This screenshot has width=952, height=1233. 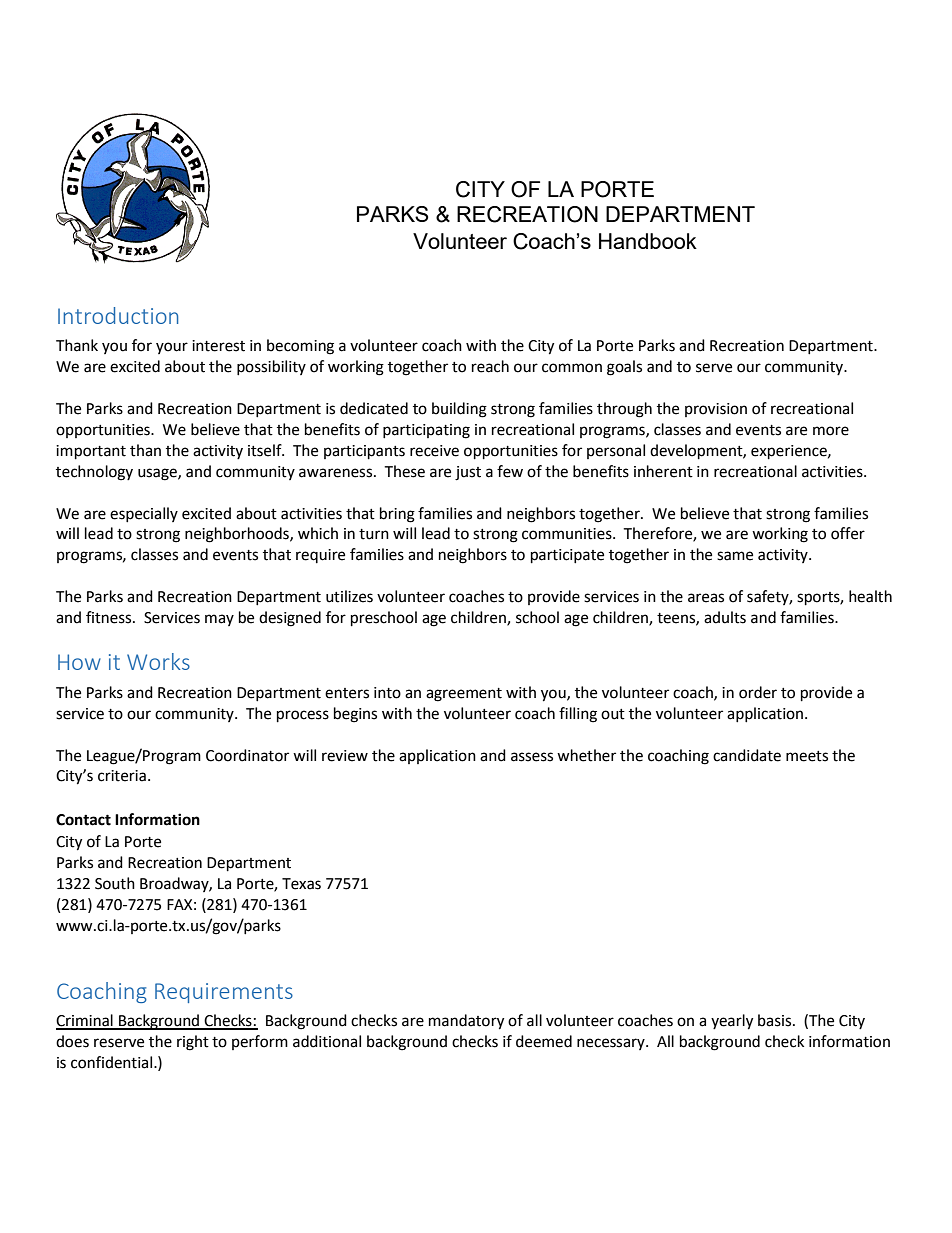 I want to click on South, so click(x=115, y=883).
